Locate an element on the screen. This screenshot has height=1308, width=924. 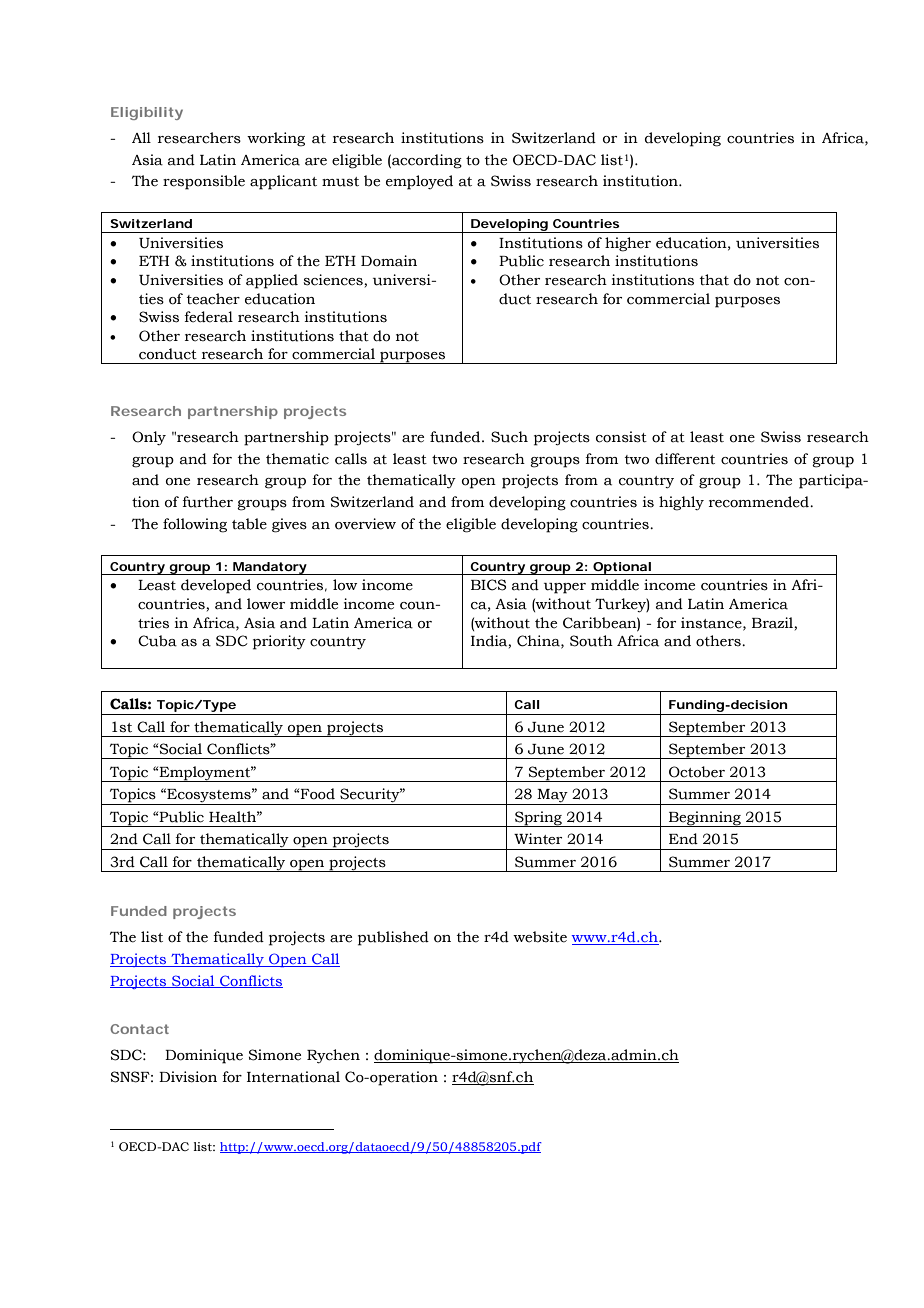
different is located at coordinates (685, 459).
